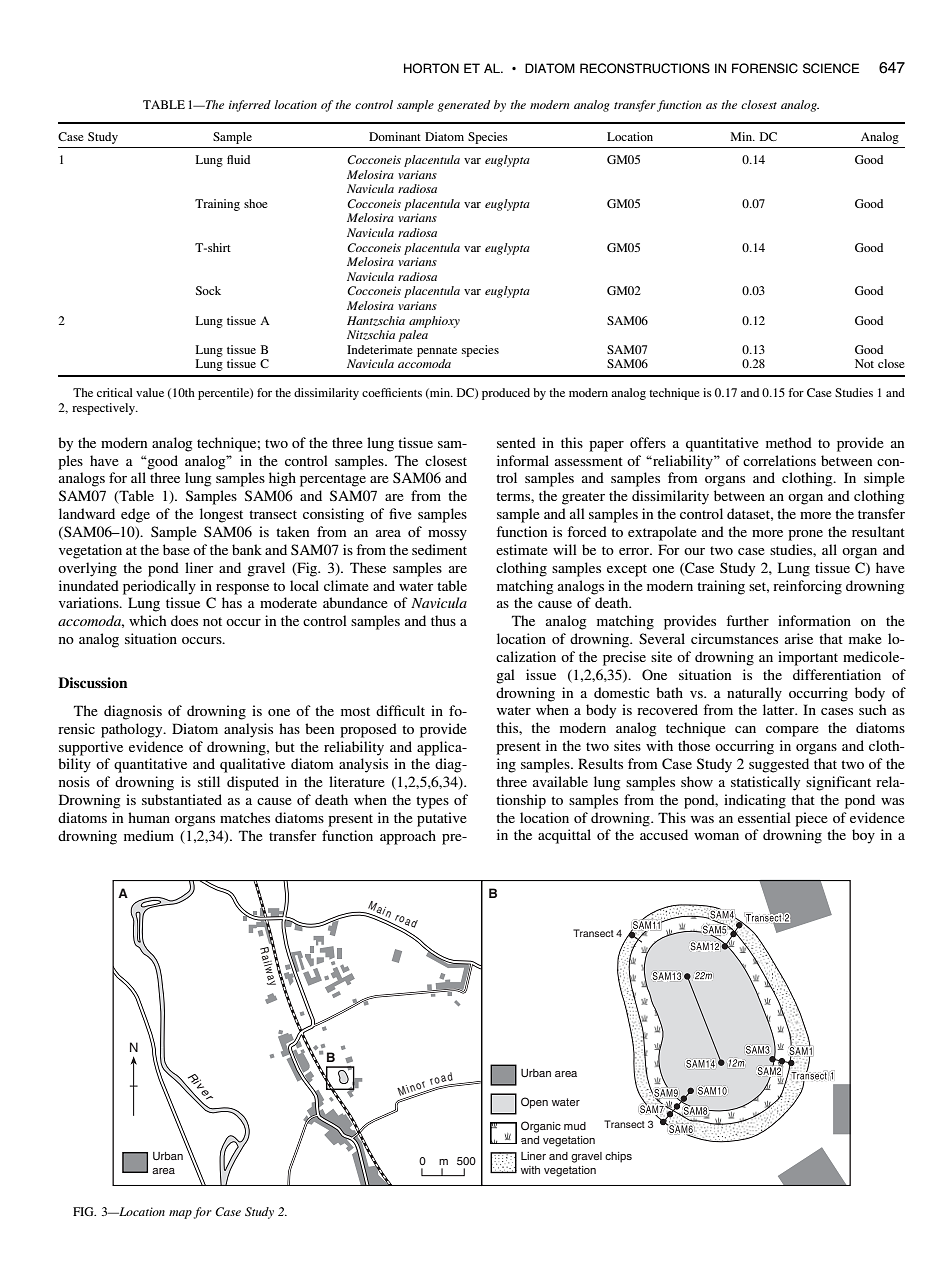  Describe the element at coordinates (443, 620) in the page. I see `thus` at that location.
